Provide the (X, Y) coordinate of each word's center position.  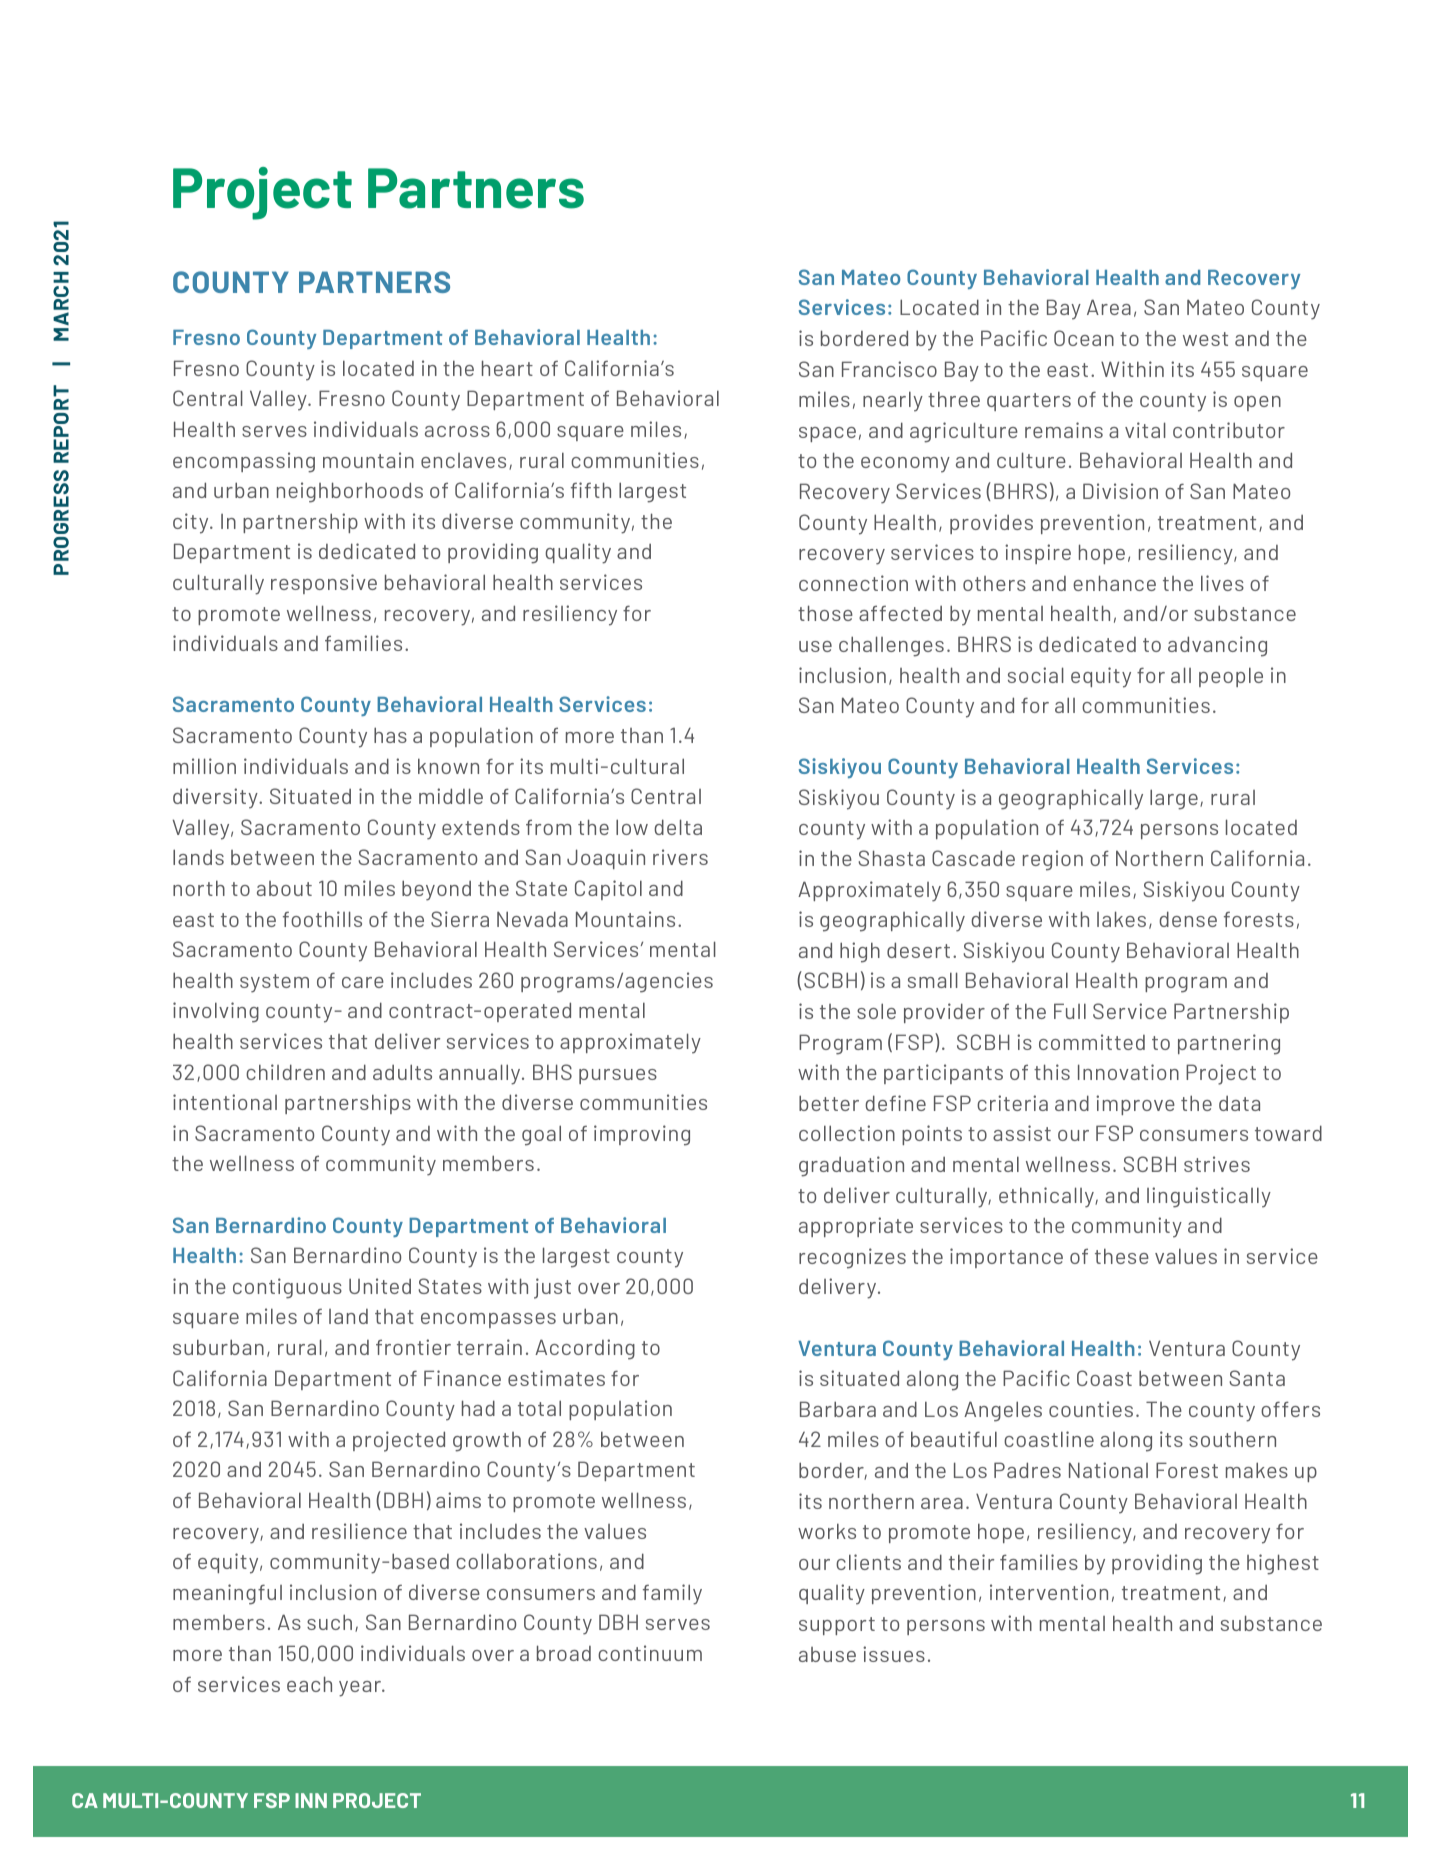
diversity (216, 798)
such (329, 1622)
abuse (827, 1654)
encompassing (244, 462)
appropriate (856, 1227)
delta (678, 827)
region (1053, 860)
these (1122, 1256)
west (1205, 339)
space (827, 434)
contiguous (287, 1288)
